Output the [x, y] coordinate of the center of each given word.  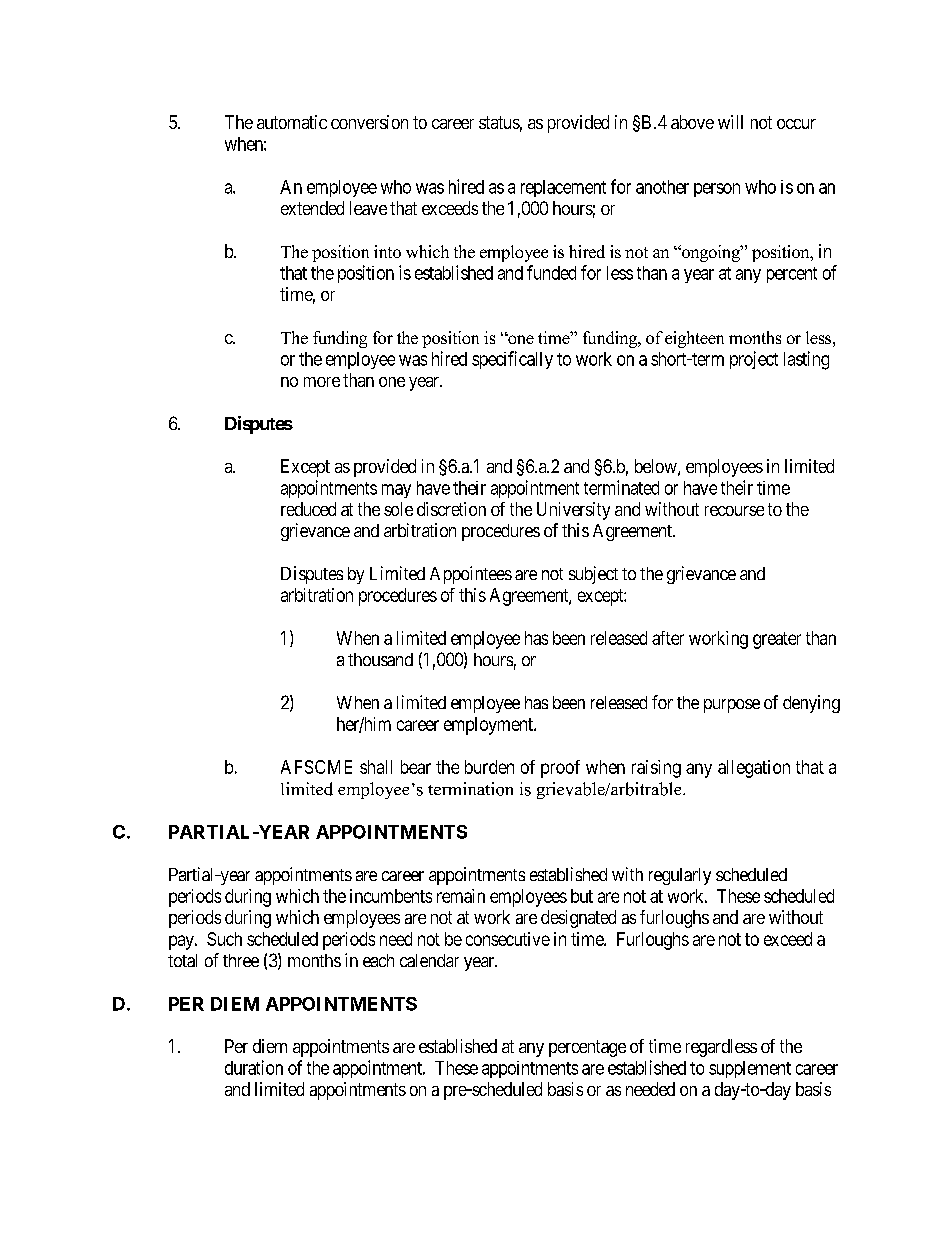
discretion [451, 509]
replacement [563, 188]
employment [489, 726]
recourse [734, 511]
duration [254, 1067]
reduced [308, 509]
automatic [292, 122]
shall [376, 767]
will [730, 122]
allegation [754, 769]
